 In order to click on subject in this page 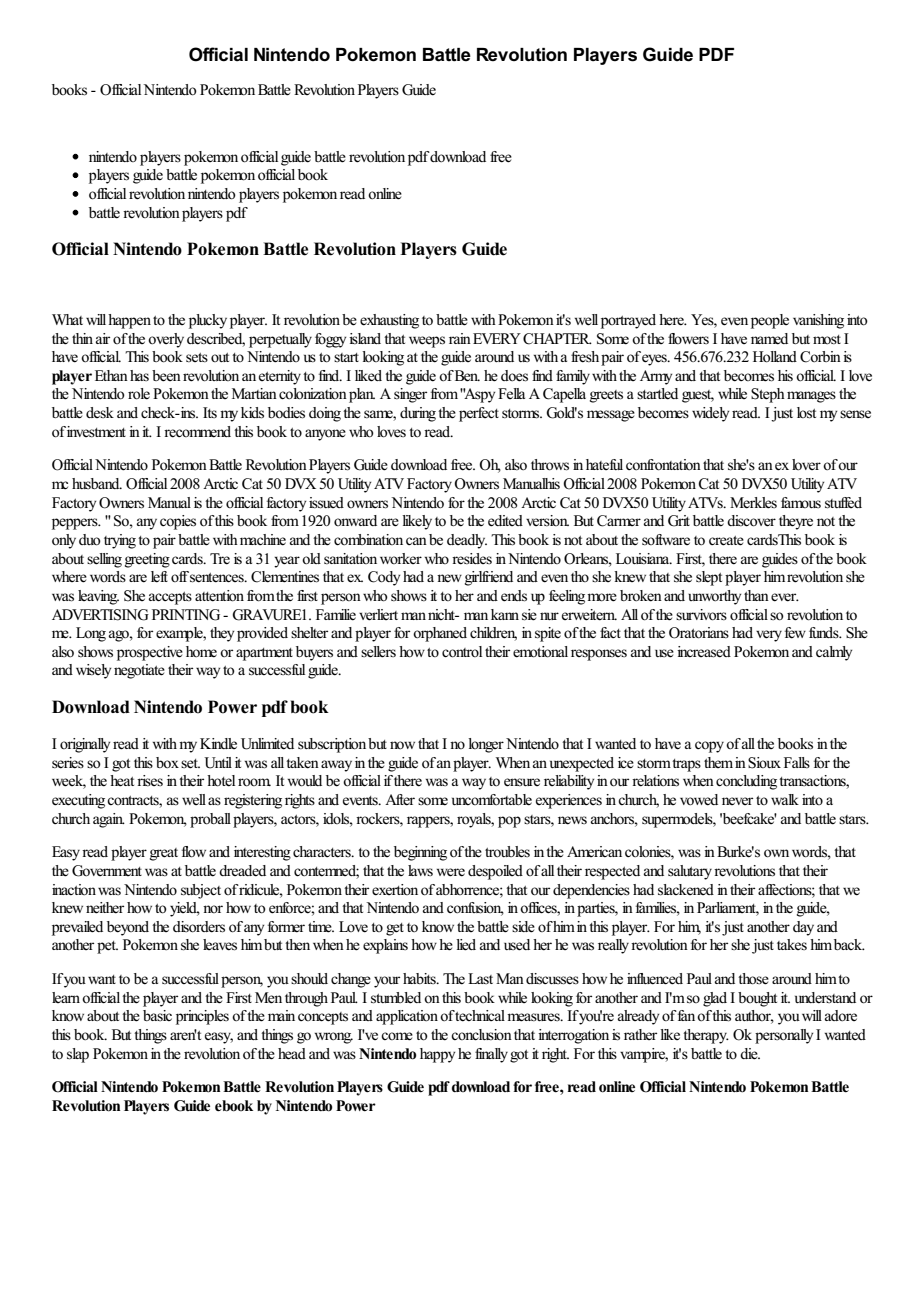, I will do `click(201, 891)`.
